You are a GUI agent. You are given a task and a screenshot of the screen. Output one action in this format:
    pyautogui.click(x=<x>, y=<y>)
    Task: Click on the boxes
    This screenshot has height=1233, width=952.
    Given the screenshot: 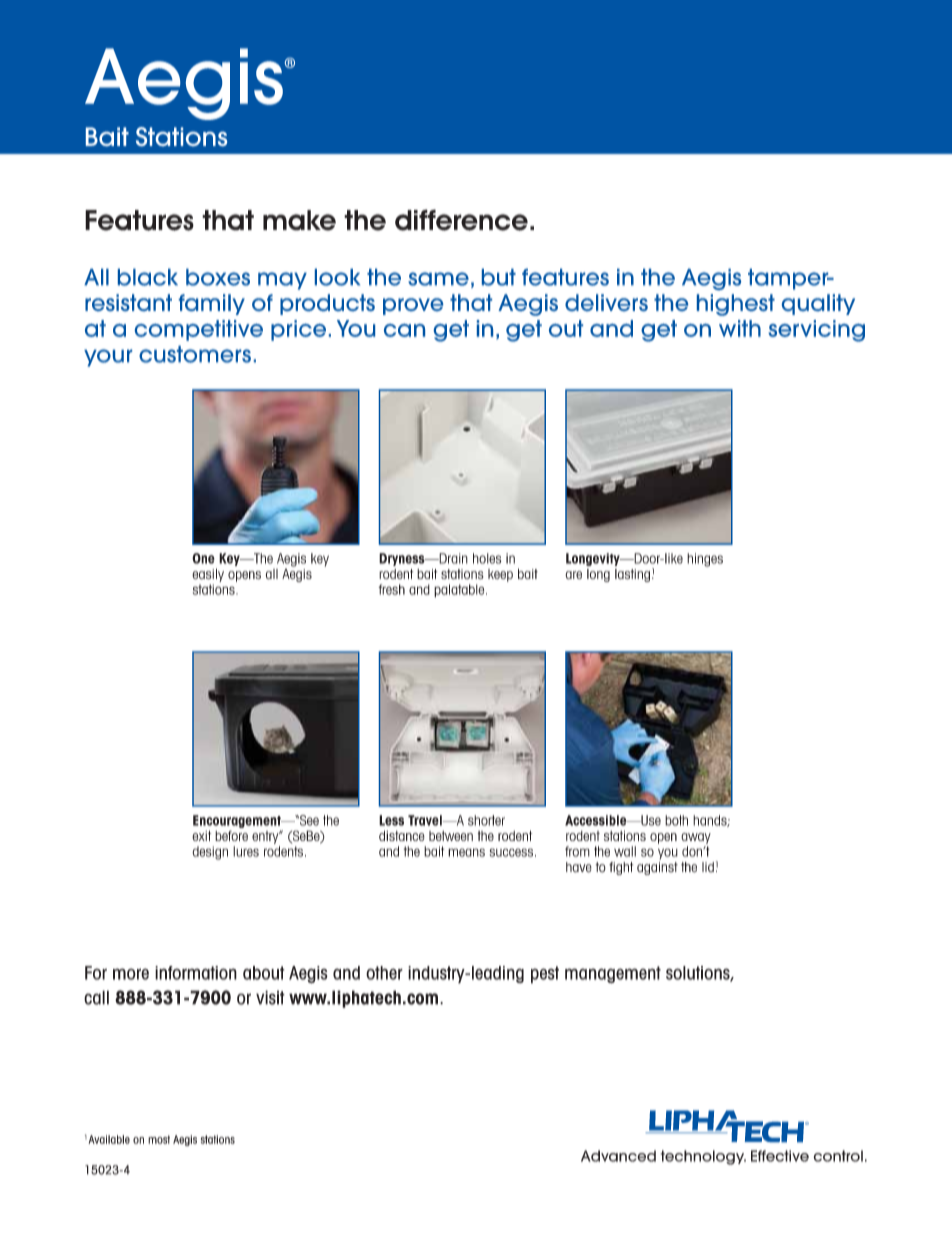 What is the action you would take?
    pyautogui.click(x=218, y=277)
